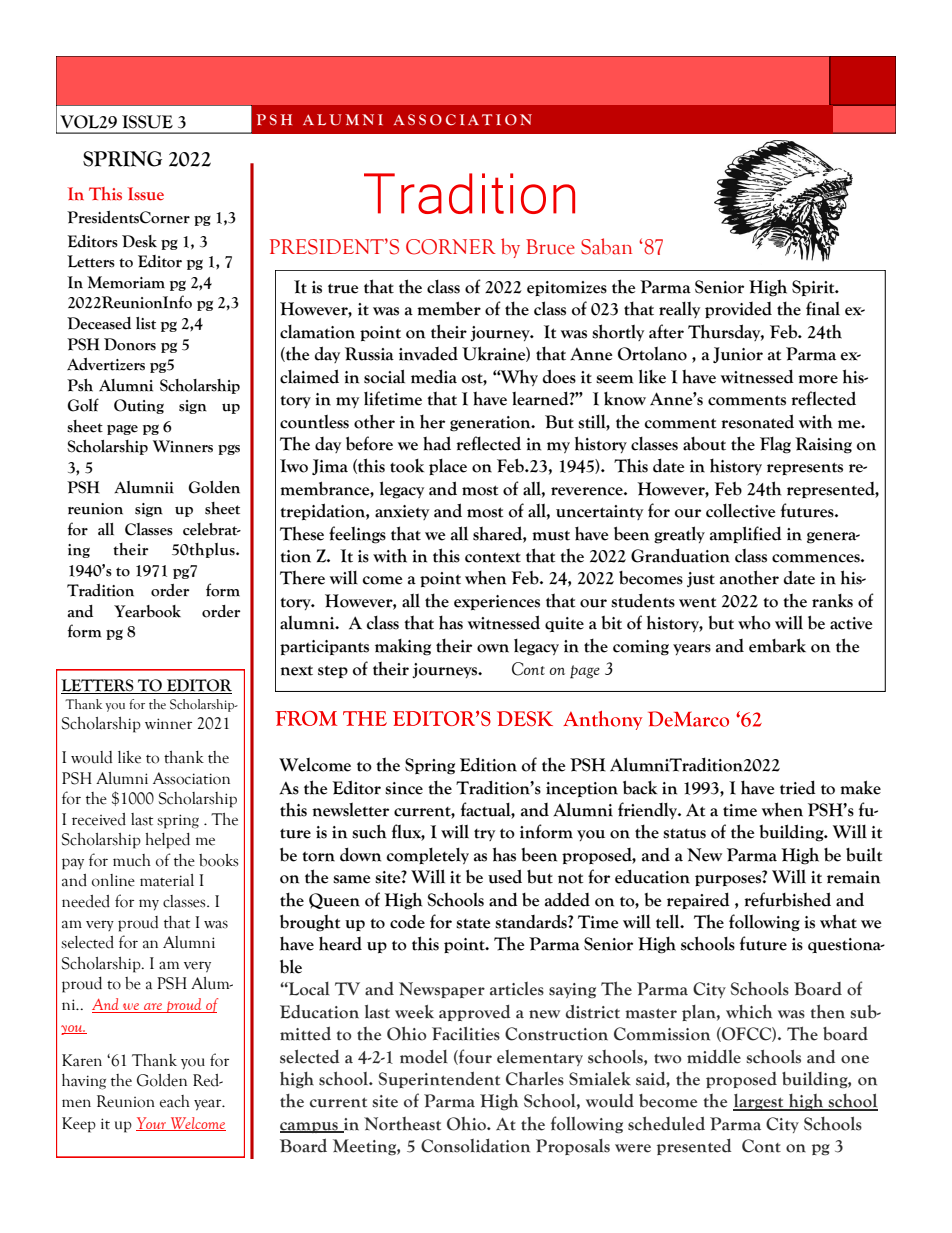  Describe the element at coordinates (805, 468) in the image. I see `represents` at that location.
